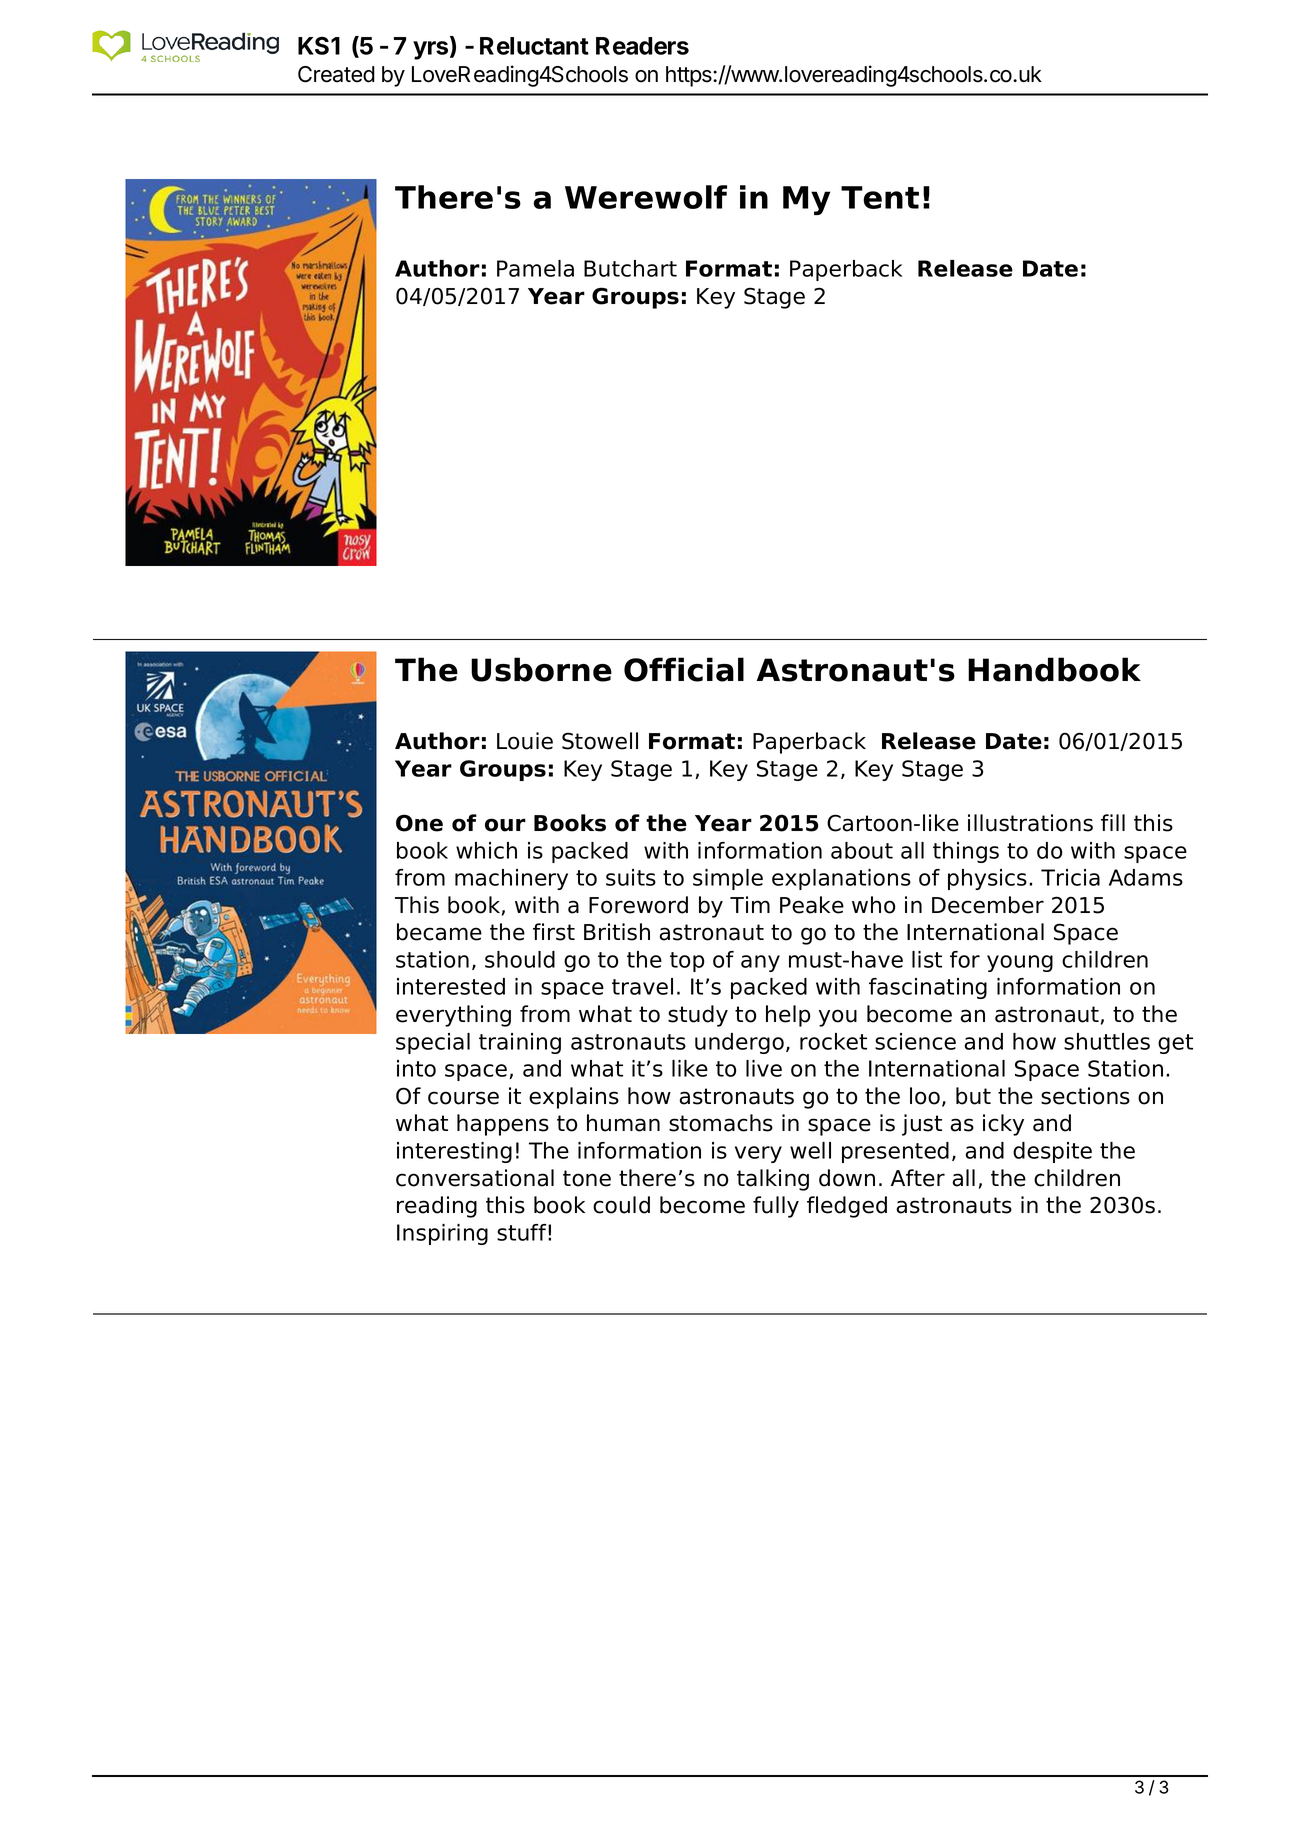 The image size is (1300, 1838). Describe the element at coordinates (535, 268) in the screenshot. I see `Pamela` at that location.
